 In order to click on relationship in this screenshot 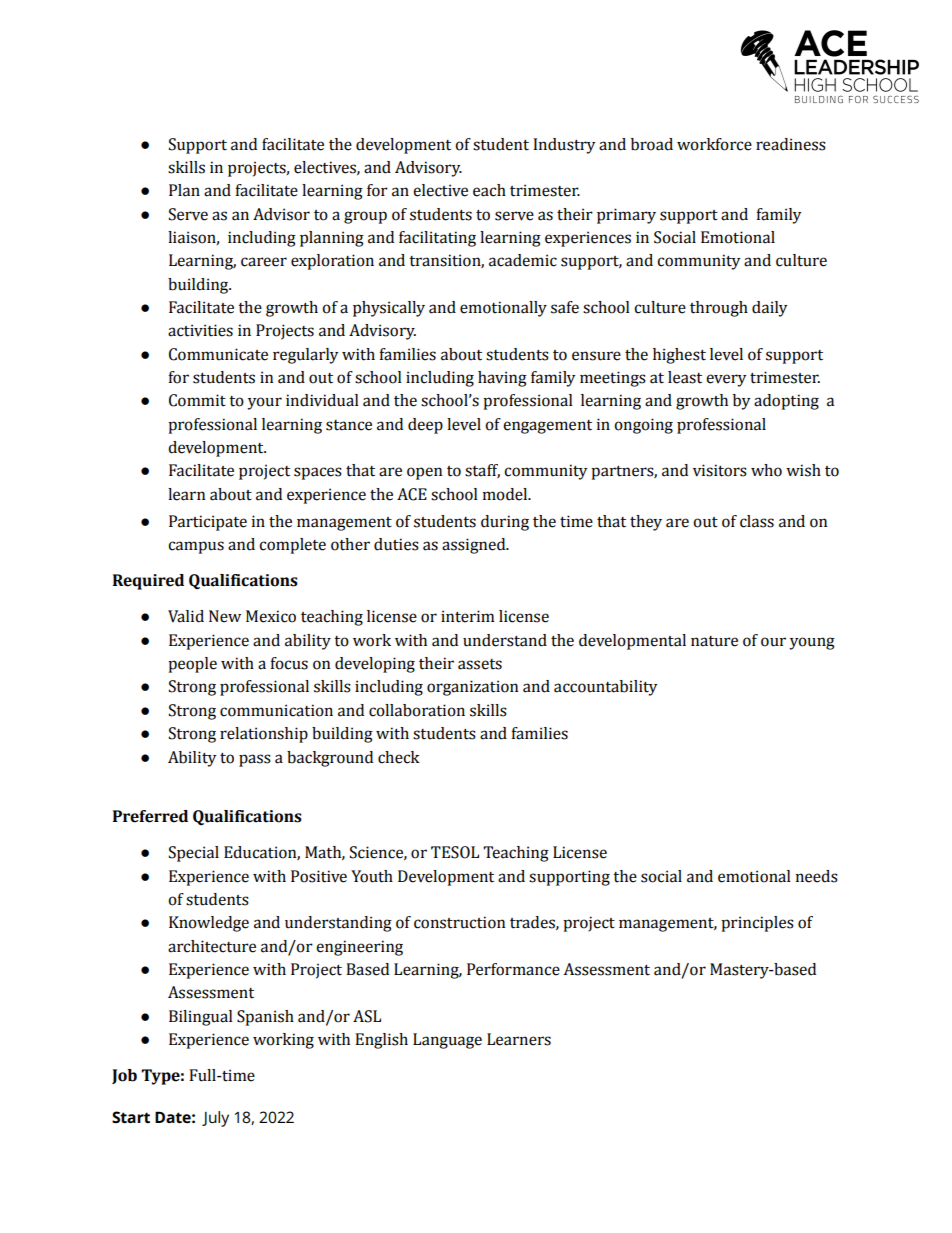, I will do `click(264, 735)`.
